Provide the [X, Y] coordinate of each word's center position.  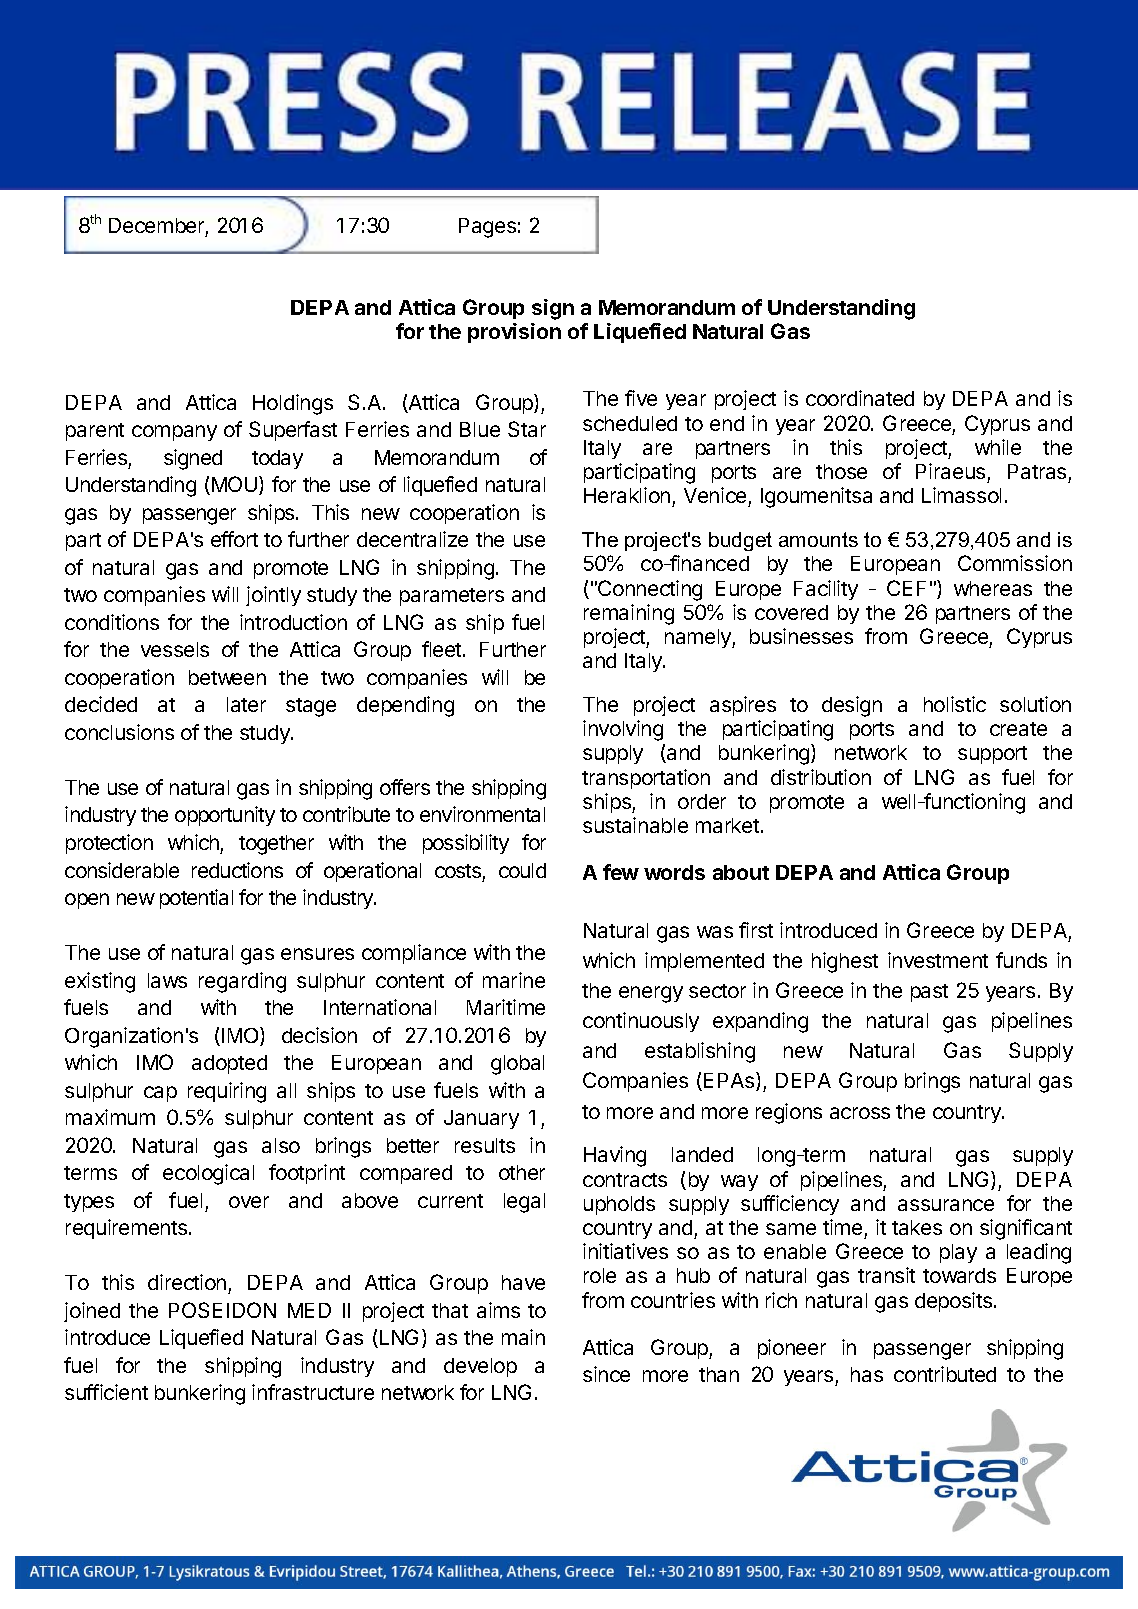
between [227, 677]
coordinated [860, 398]
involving [623, 730]
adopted [229, 1064]
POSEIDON [222, 1310]
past [929, 993]
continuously [641, 1022]
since [606, 1374]
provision [514, 333]
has [867, 1374]
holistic [955, 704]
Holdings [293, 404]
